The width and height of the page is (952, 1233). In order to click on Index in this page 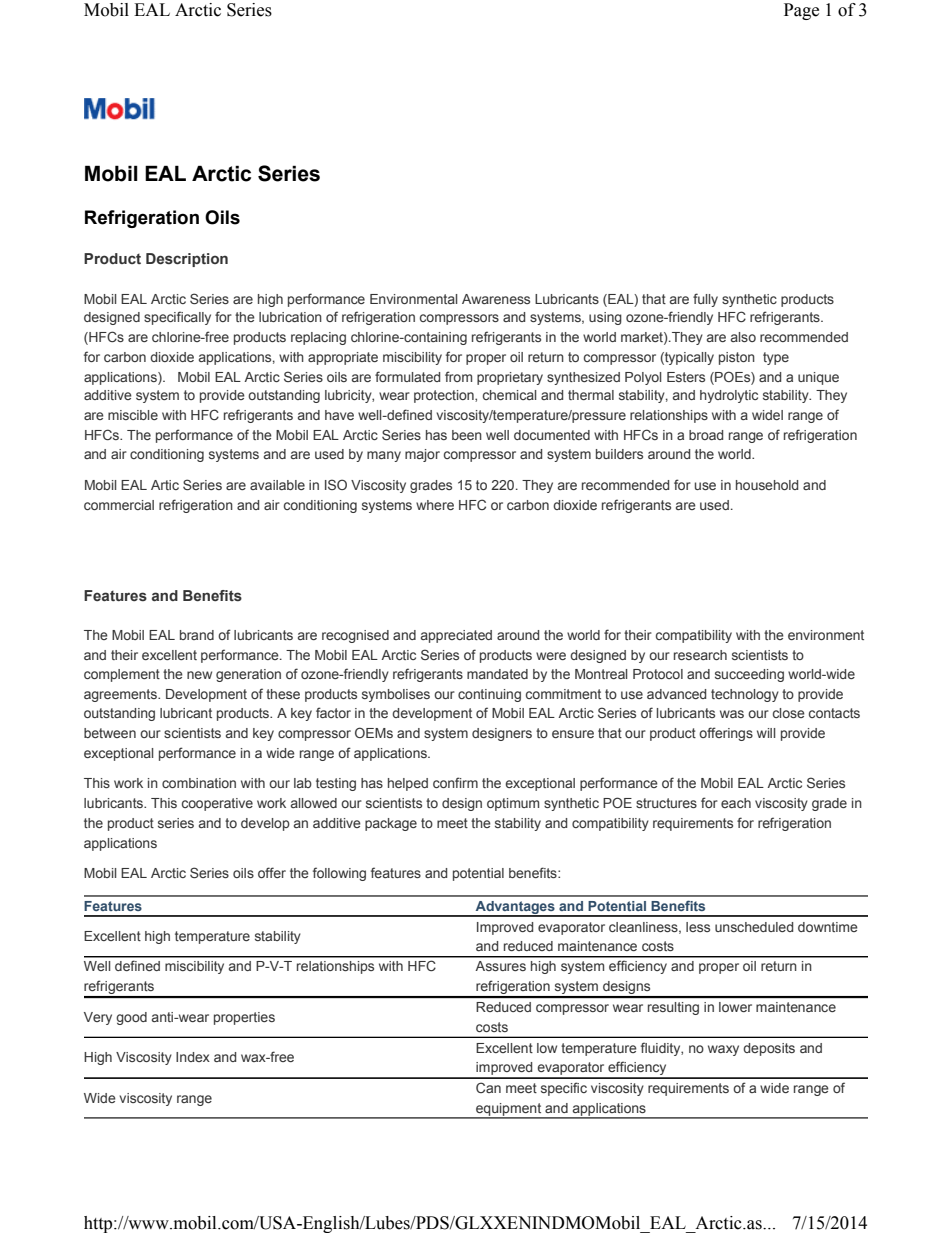, I will do `click(193, 1057)`.
